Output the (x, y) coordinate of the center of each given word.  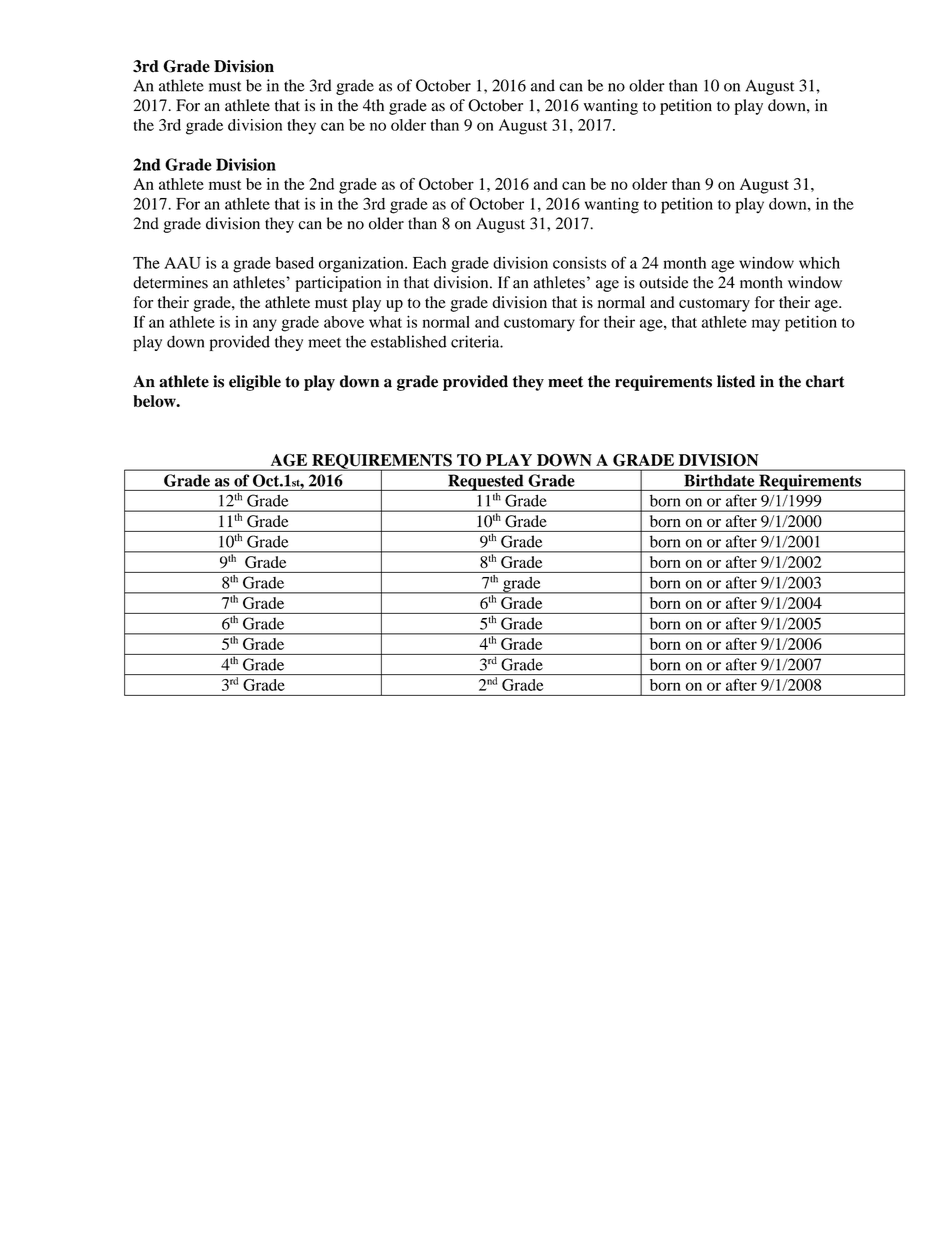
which (819, 262)
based (294, 263)
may (766, 325)
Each (429, 263)
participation (338, 284)
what (385, 322)
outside (663, 282)
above (344, 322)
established (409, 341)
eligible (255, 383)
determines (170, 282)
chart (825, 381)
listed (736, 381)
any (265, 325)
